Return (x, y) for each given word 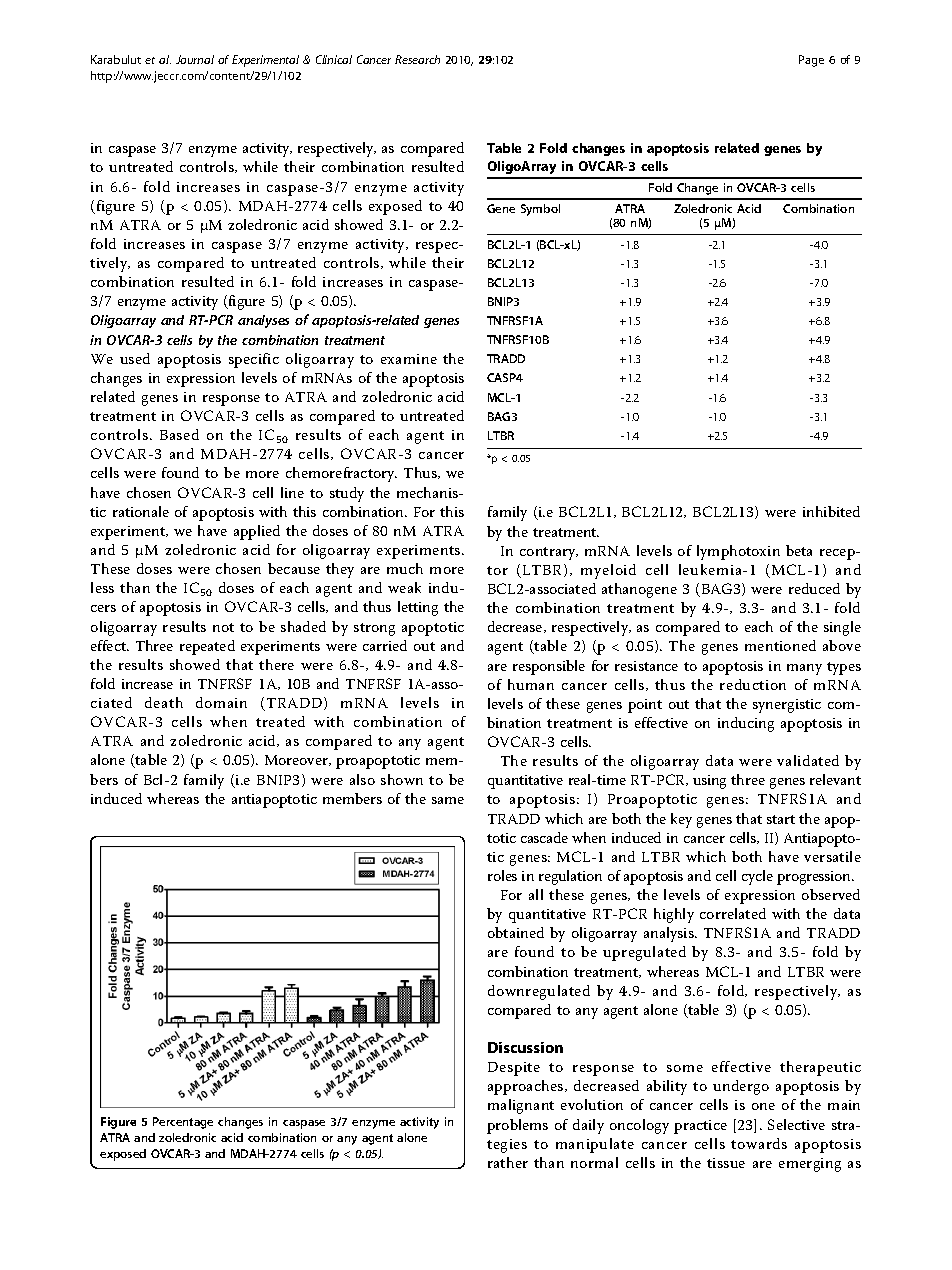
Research (417, 59)
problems (517, 1126)
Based (179, 434)
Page (811, 61)
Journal (195, 59)
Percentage (183, 1123)
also (362, 779)
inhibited (831, 511)
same (448, 800)
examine (409, 359)
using (709, 782)
